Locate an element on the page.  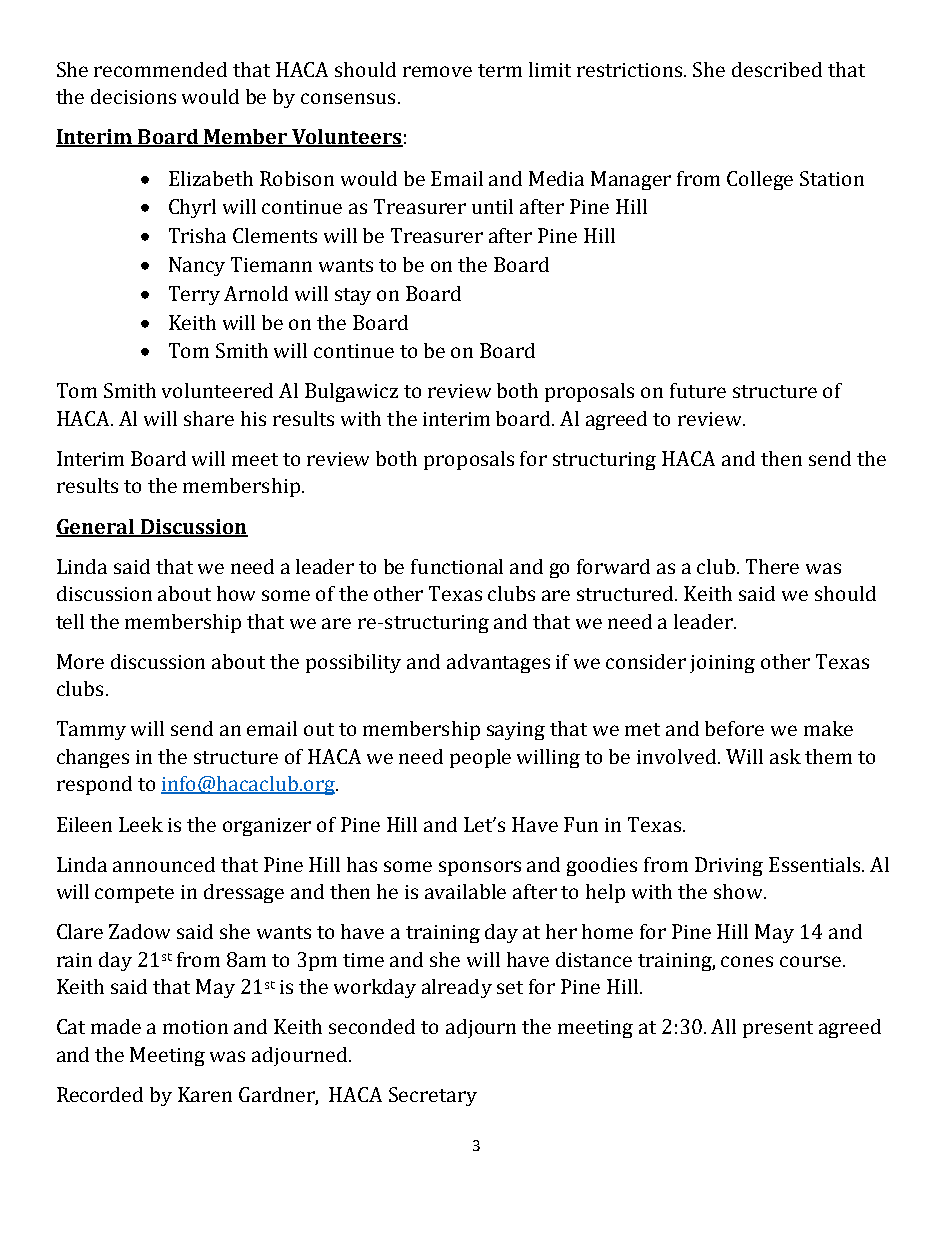
decisions is located at coordinates (133, 96).
